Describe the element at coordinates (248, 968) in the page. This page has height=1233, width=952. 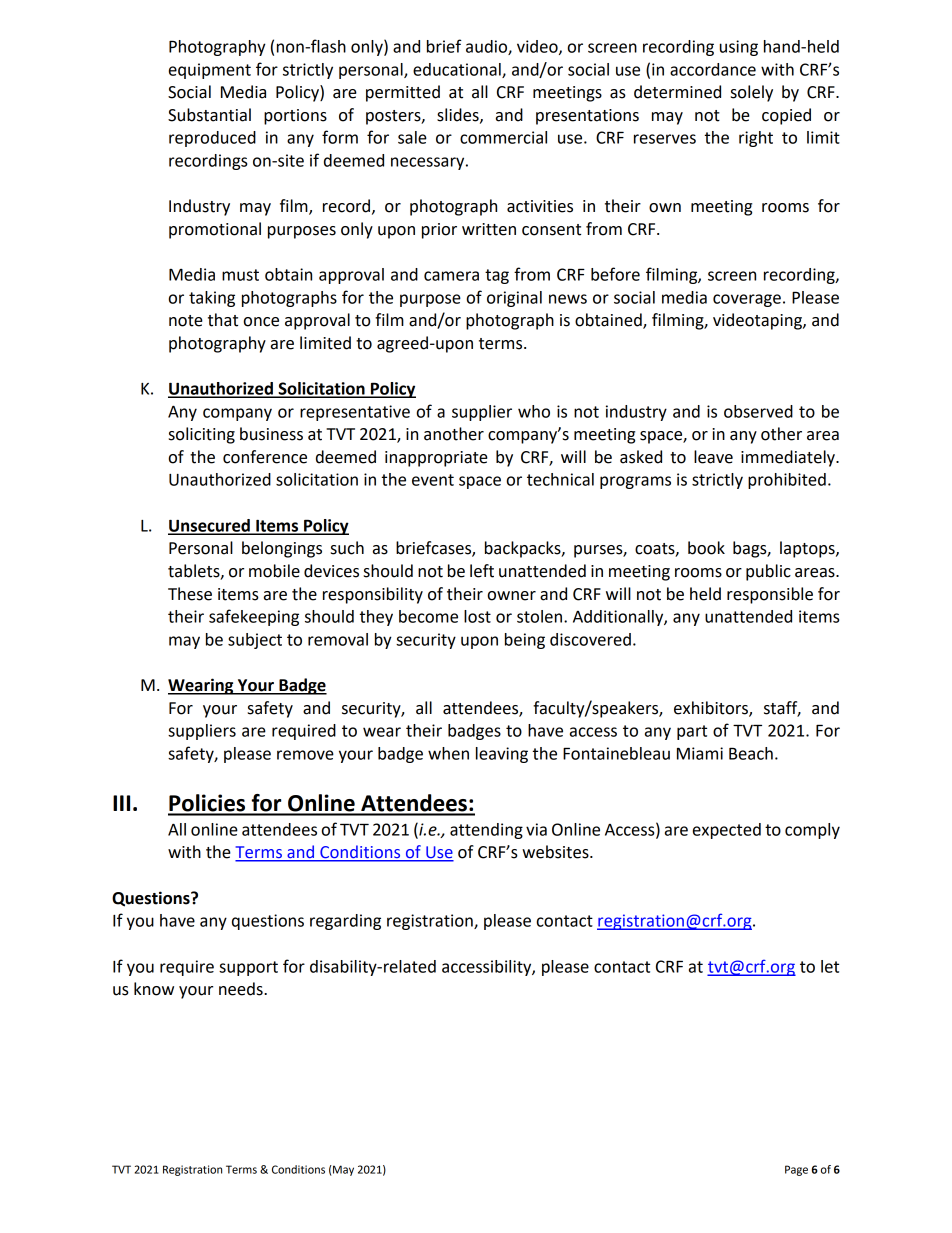
I see `support` at that location.
